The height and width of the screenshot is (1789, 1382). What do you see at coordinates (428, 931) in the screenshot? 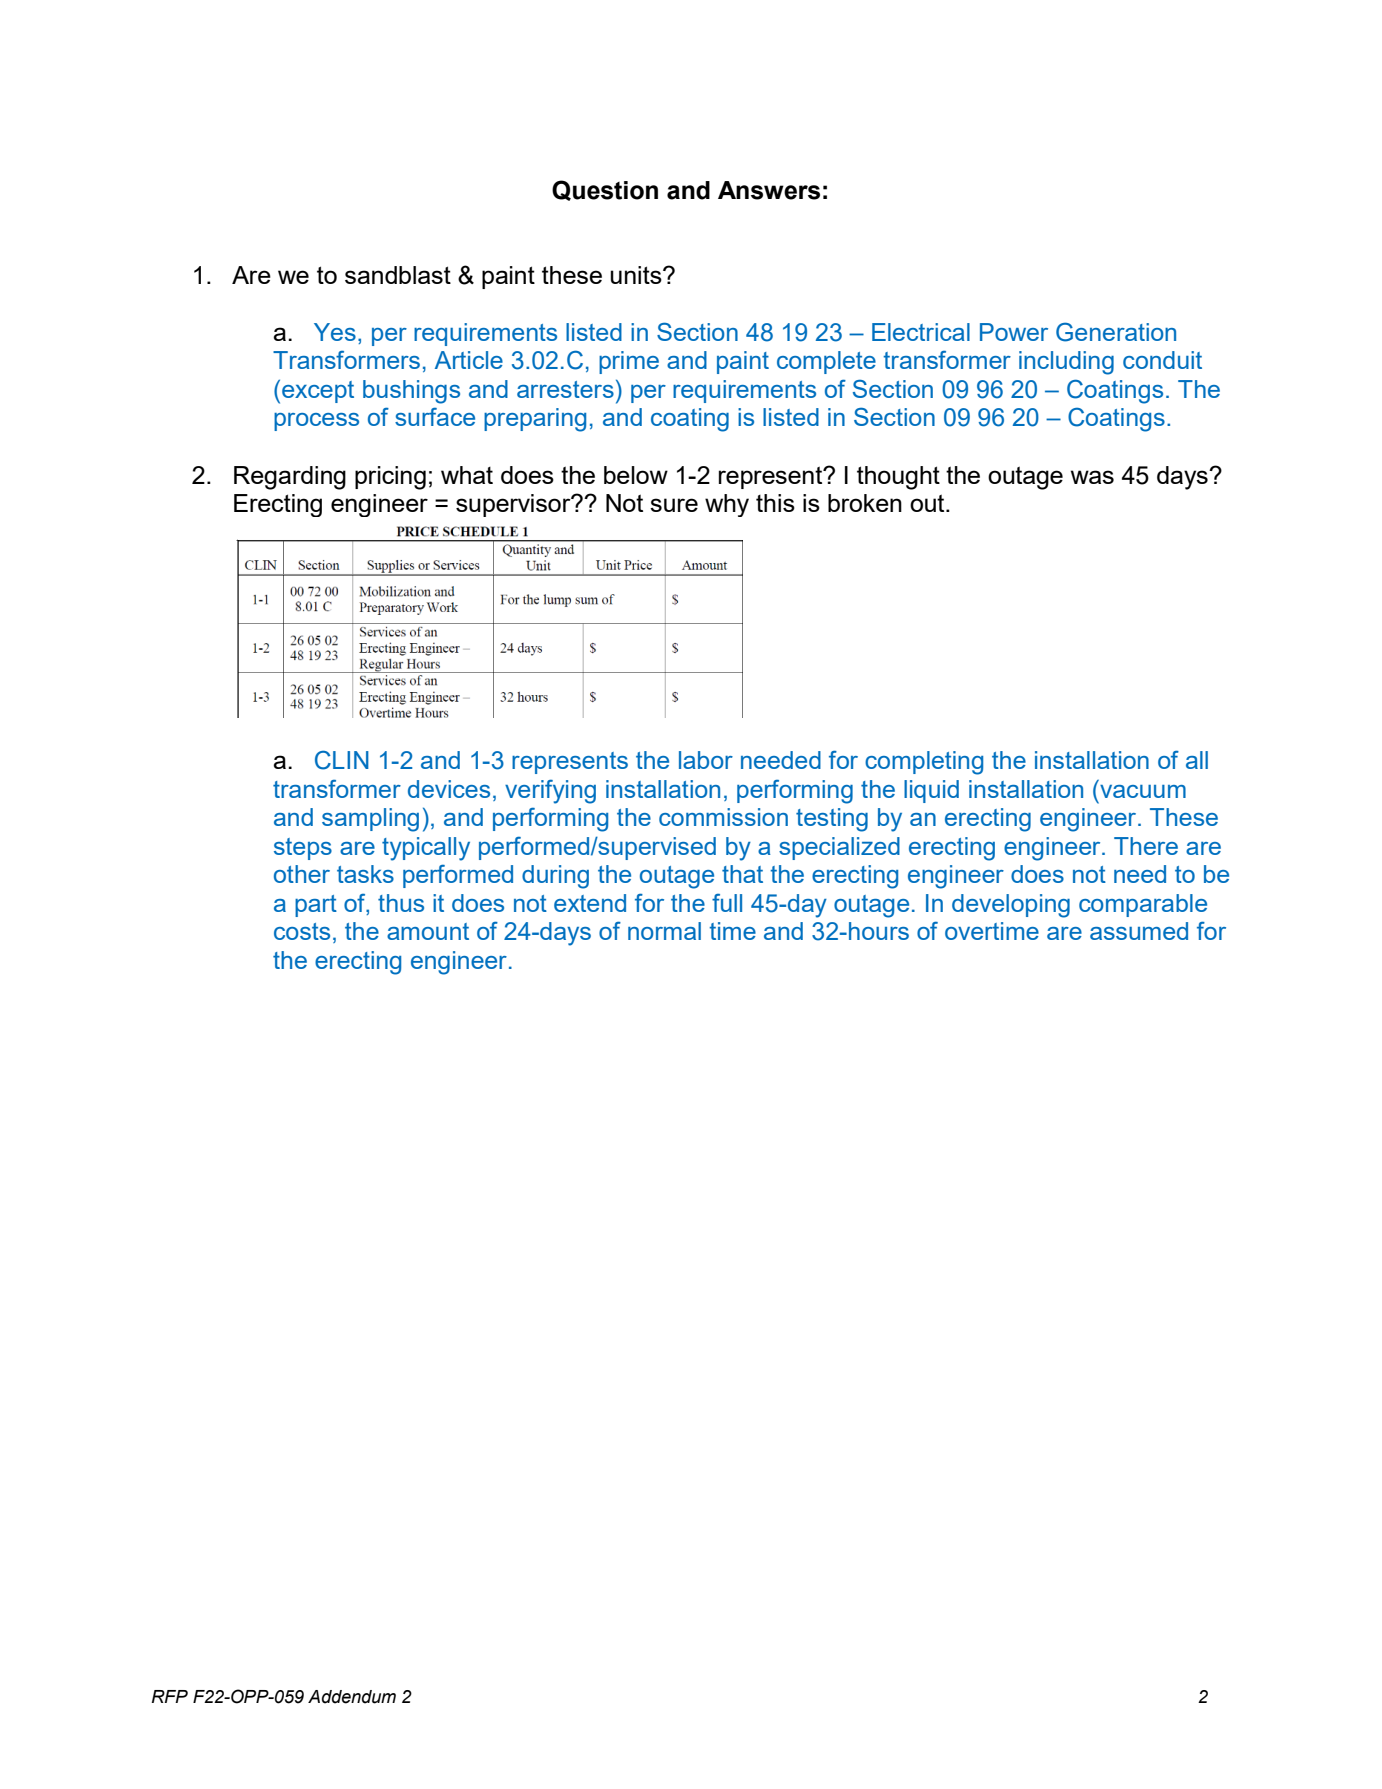
I see `amount` at bounding box center [428, 931].
